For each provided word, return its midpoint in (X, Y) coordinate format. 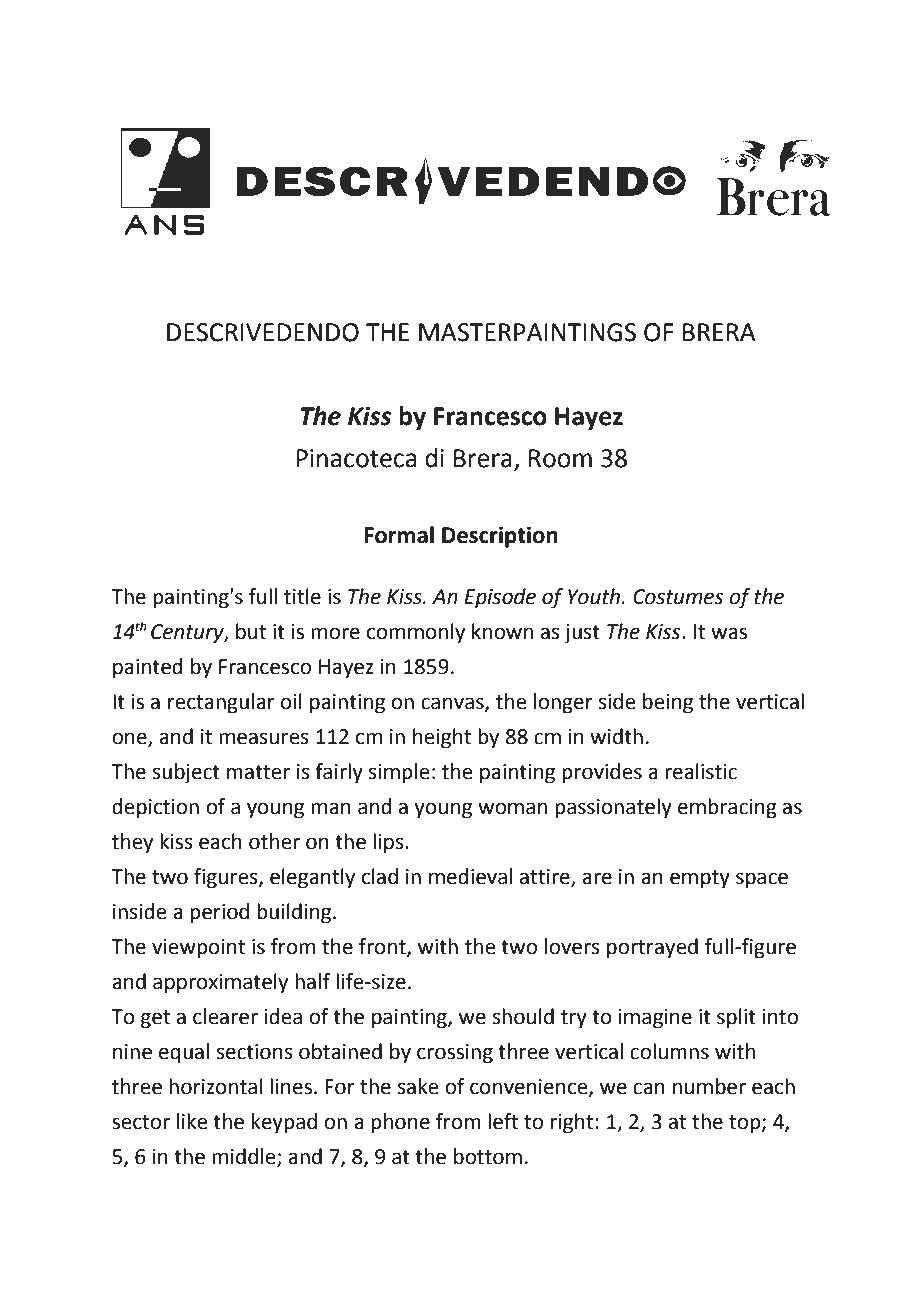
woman (512, 808)
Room (560, 458)
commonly (416, 633)
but (251, 631)
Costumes (678, 597)
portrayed (652, 948)
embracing (727, 808)
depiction (155, 808)
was (729, 633)
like (192, 1121)
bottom (488, 1156)
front (383, 947)
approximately (220, 983)
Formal (399, 535)
